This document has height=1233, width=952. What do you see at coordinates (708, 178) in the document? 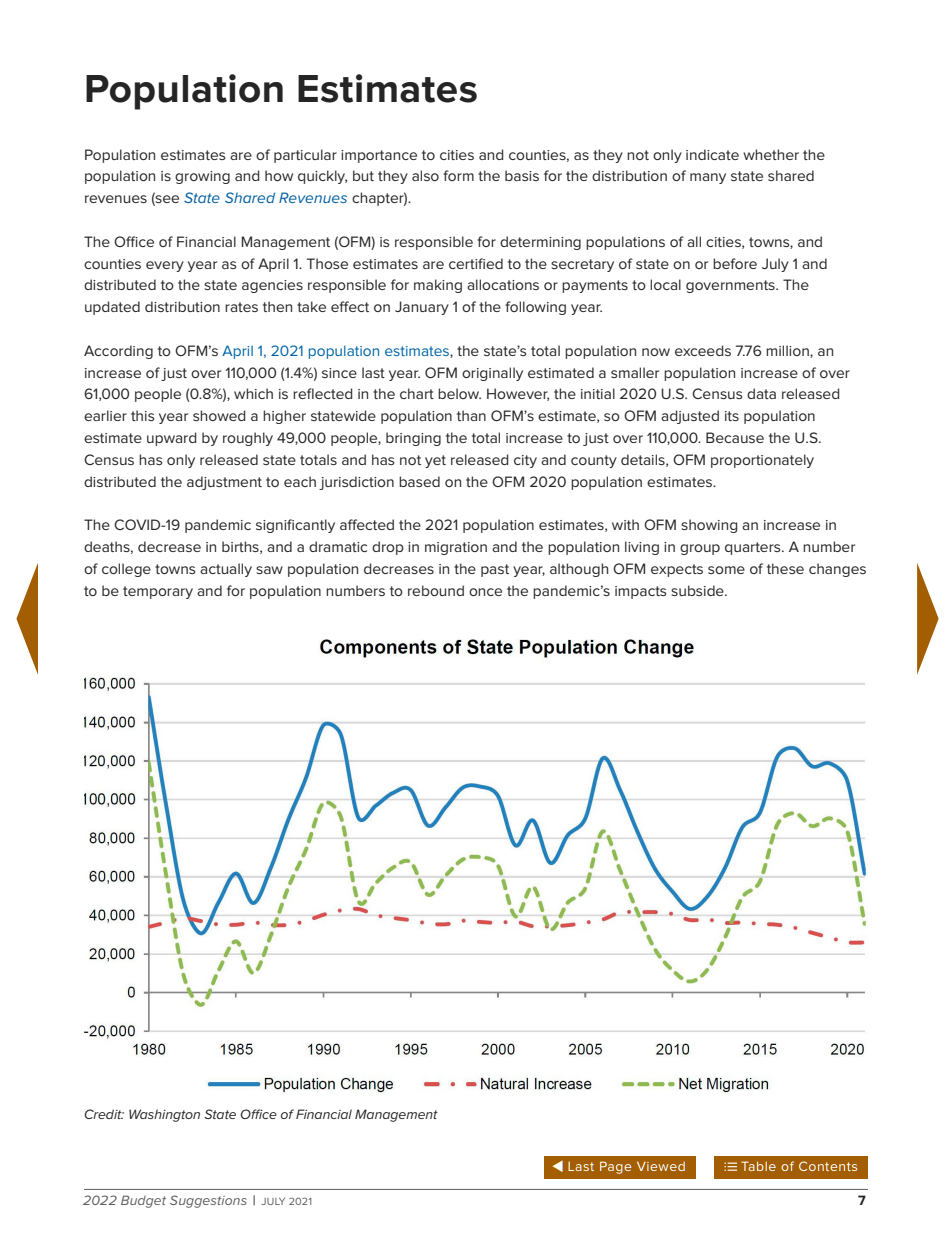
I see `many` at bounding box center [708, 178].
